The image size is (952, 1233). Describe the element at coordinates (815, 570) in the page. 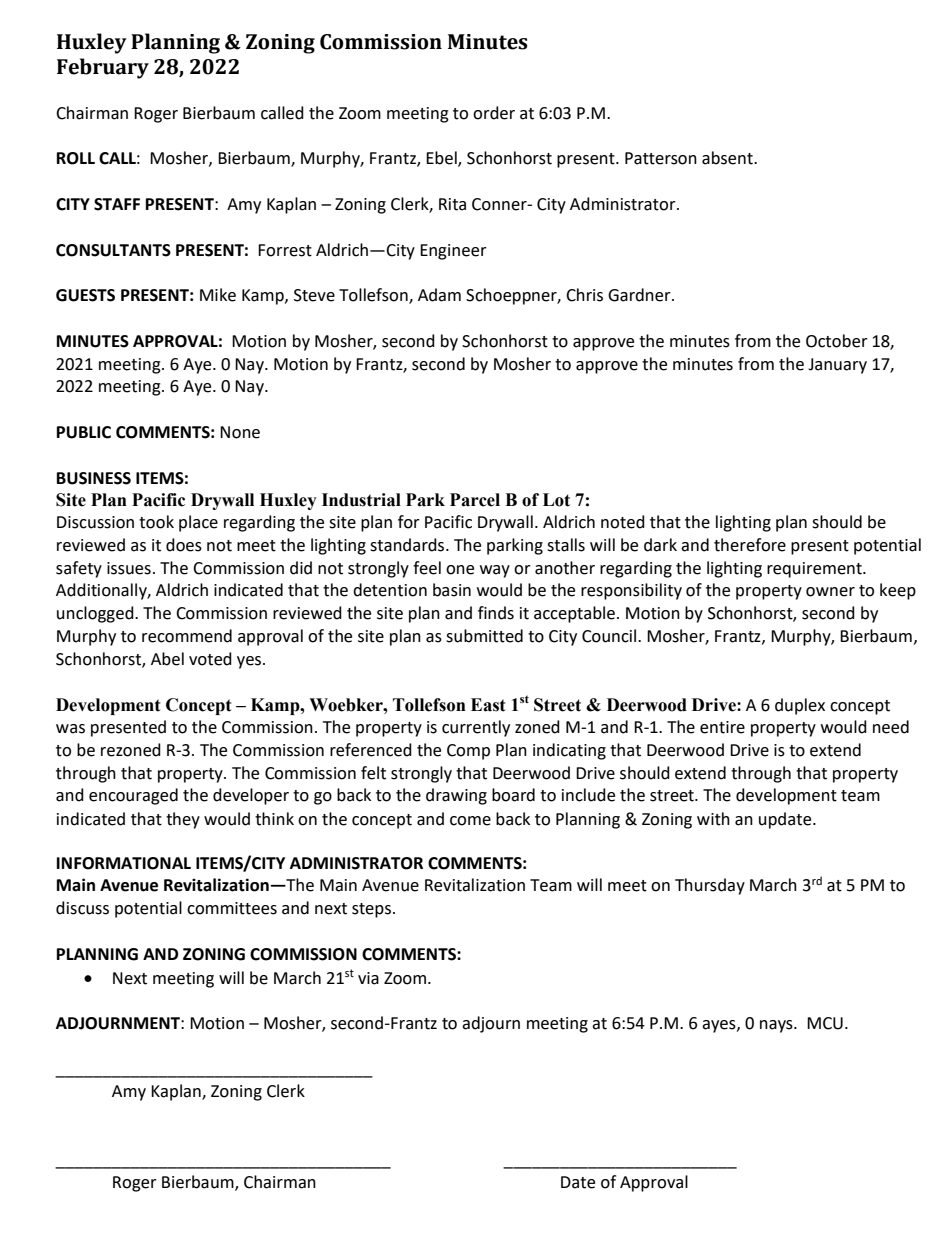

I see `requirement` at that location.
